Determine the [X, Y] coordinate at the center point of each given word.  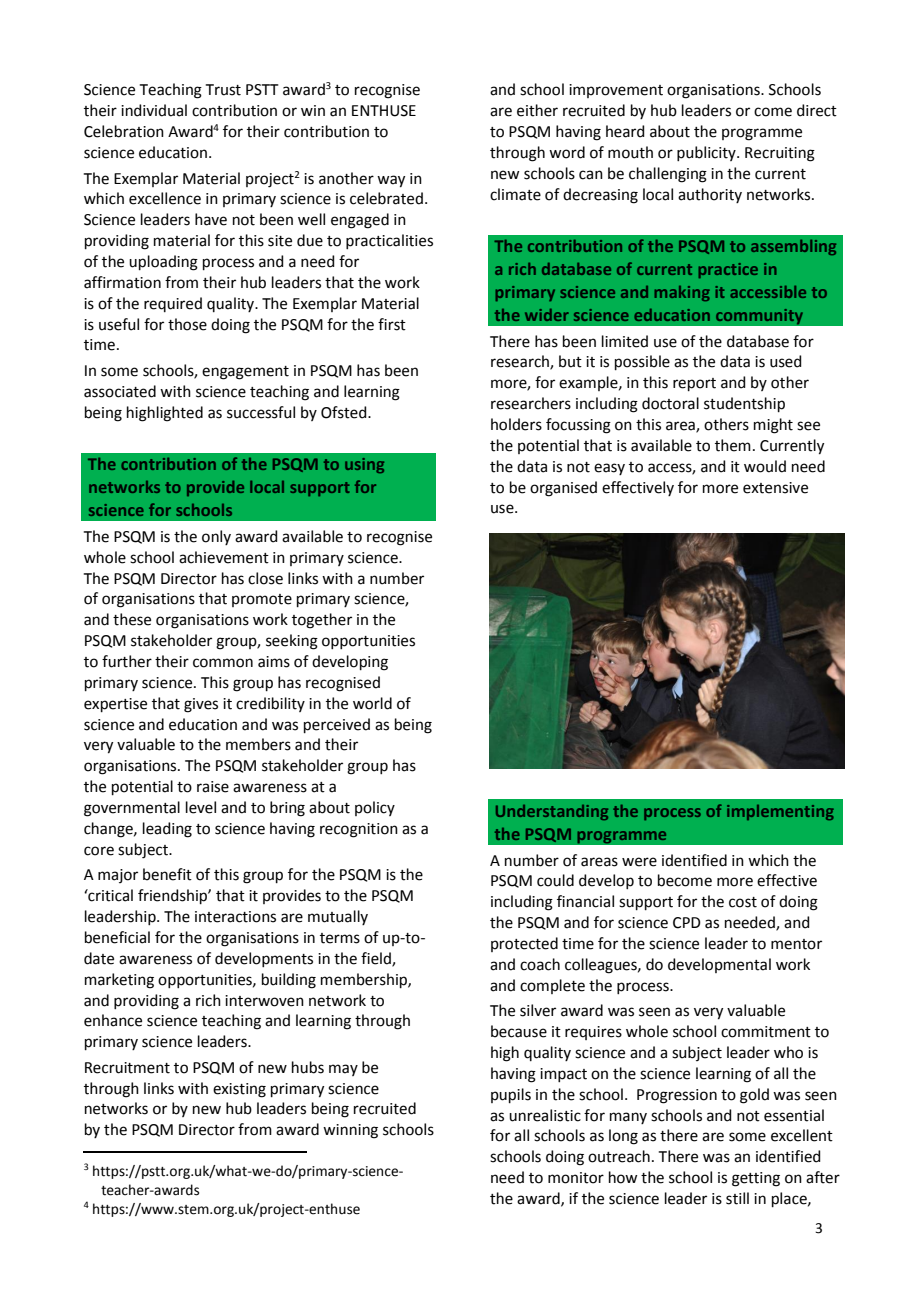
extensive [775, 488]
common [223, 663]
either [537, 110]
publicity [707, 153]
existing [239, 1090]
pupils [511, 1095]
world [372, 703]
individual [154, 110]
